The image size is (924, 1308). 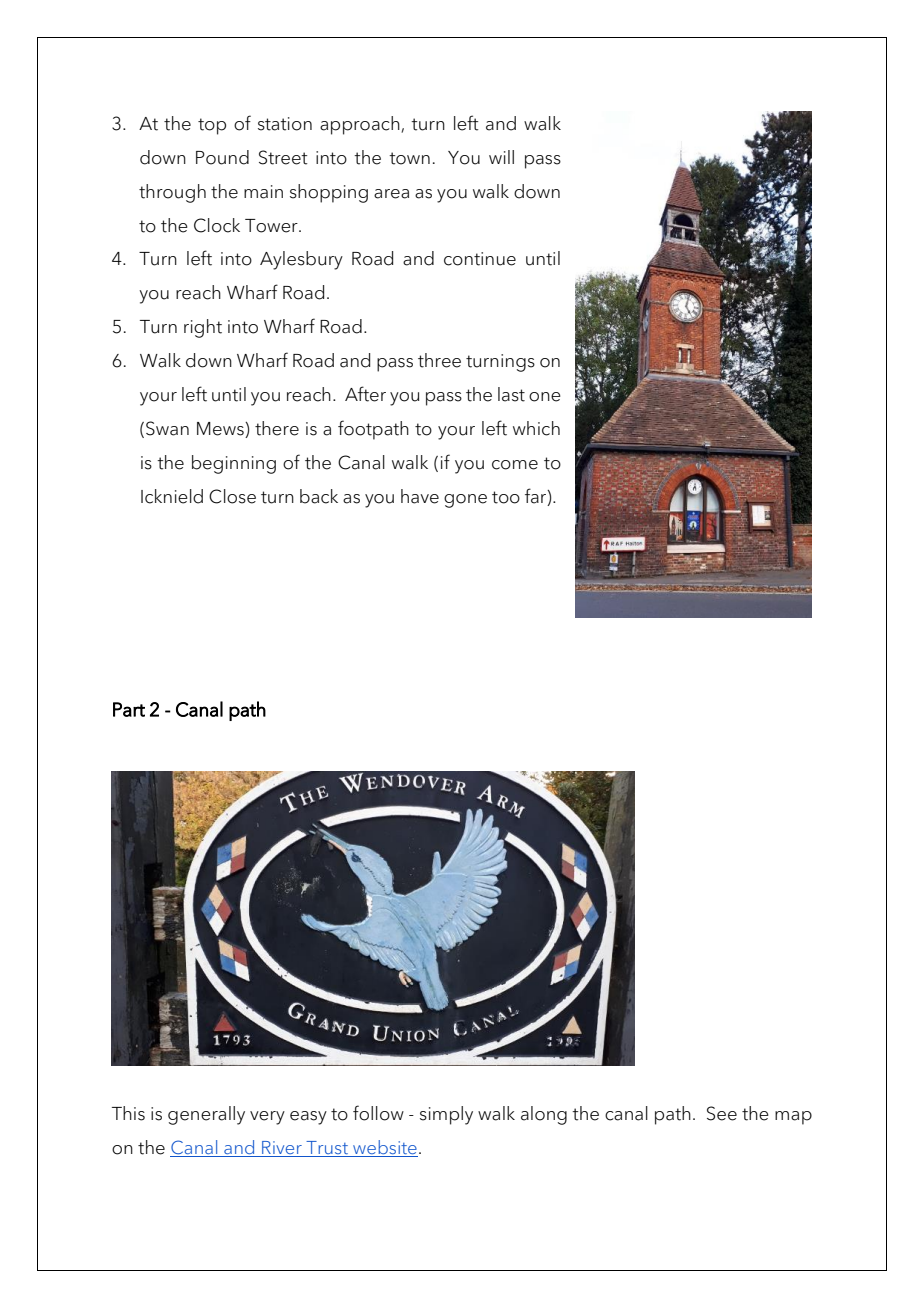 I want to click on Part, so click(x=129, y=709).
